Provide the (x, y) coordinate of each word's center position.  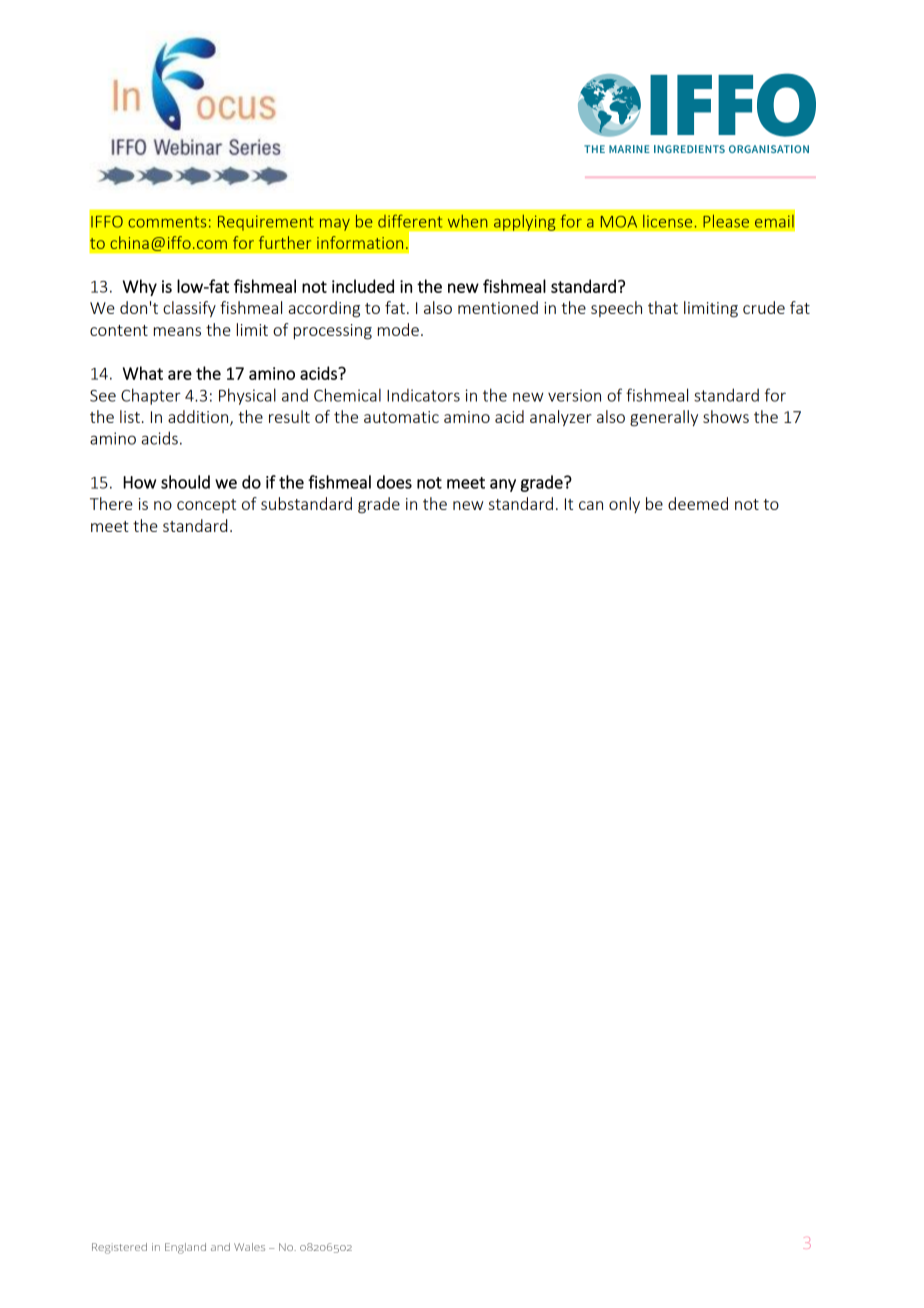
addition (199, 418)
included (363, 286)
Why (140, 287)
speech (616, 309)
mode (398, 329)
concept (206, 506)
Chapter (151, 396)
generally (664, 418)
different (410, 221)
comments (167, 222)
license (667, 221)
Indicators (423, 395)
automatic (401, 417)
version (574, 395)
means (177, 331)
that (663, 307)
